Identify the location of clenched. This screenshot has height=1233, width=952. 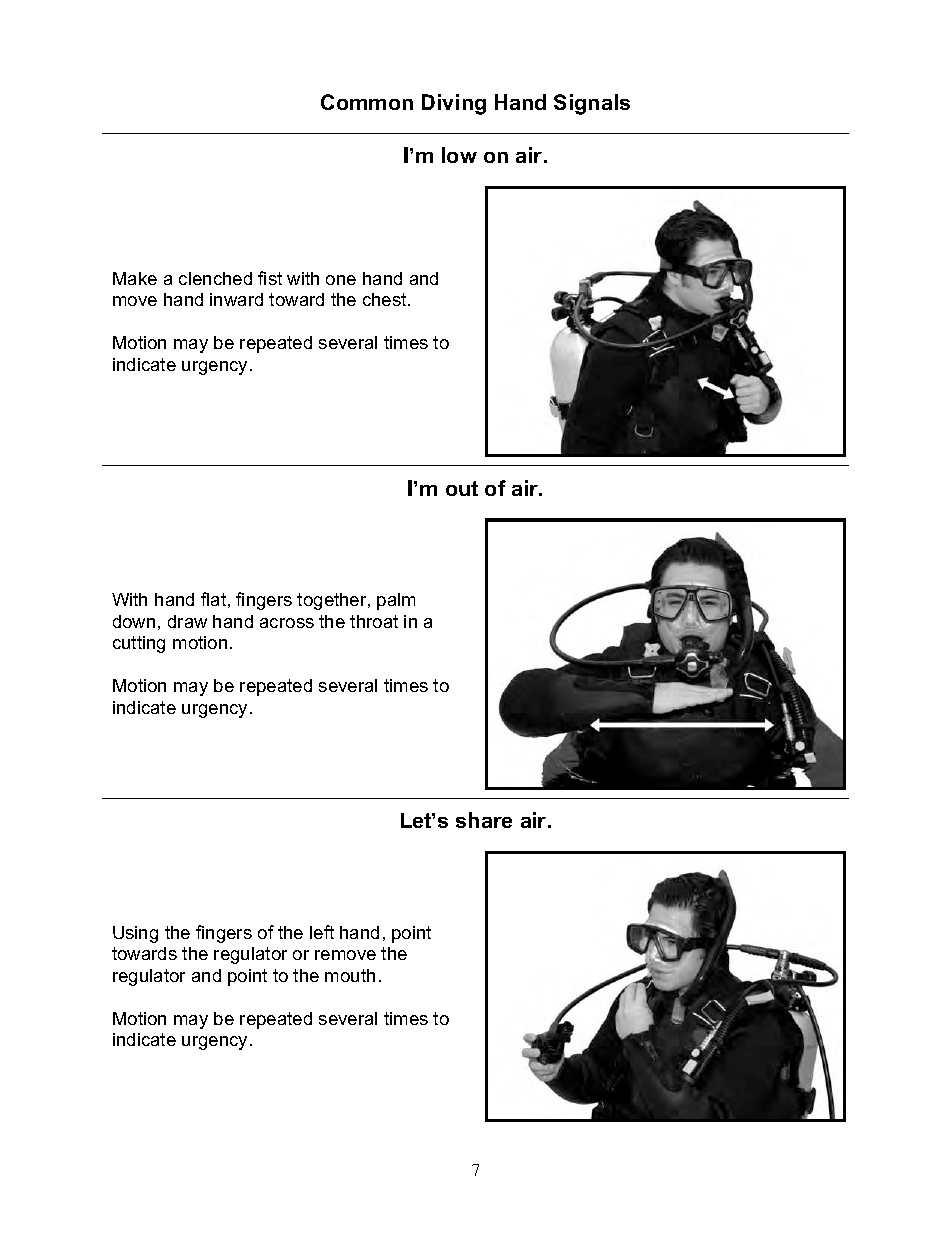
(215, 278).
